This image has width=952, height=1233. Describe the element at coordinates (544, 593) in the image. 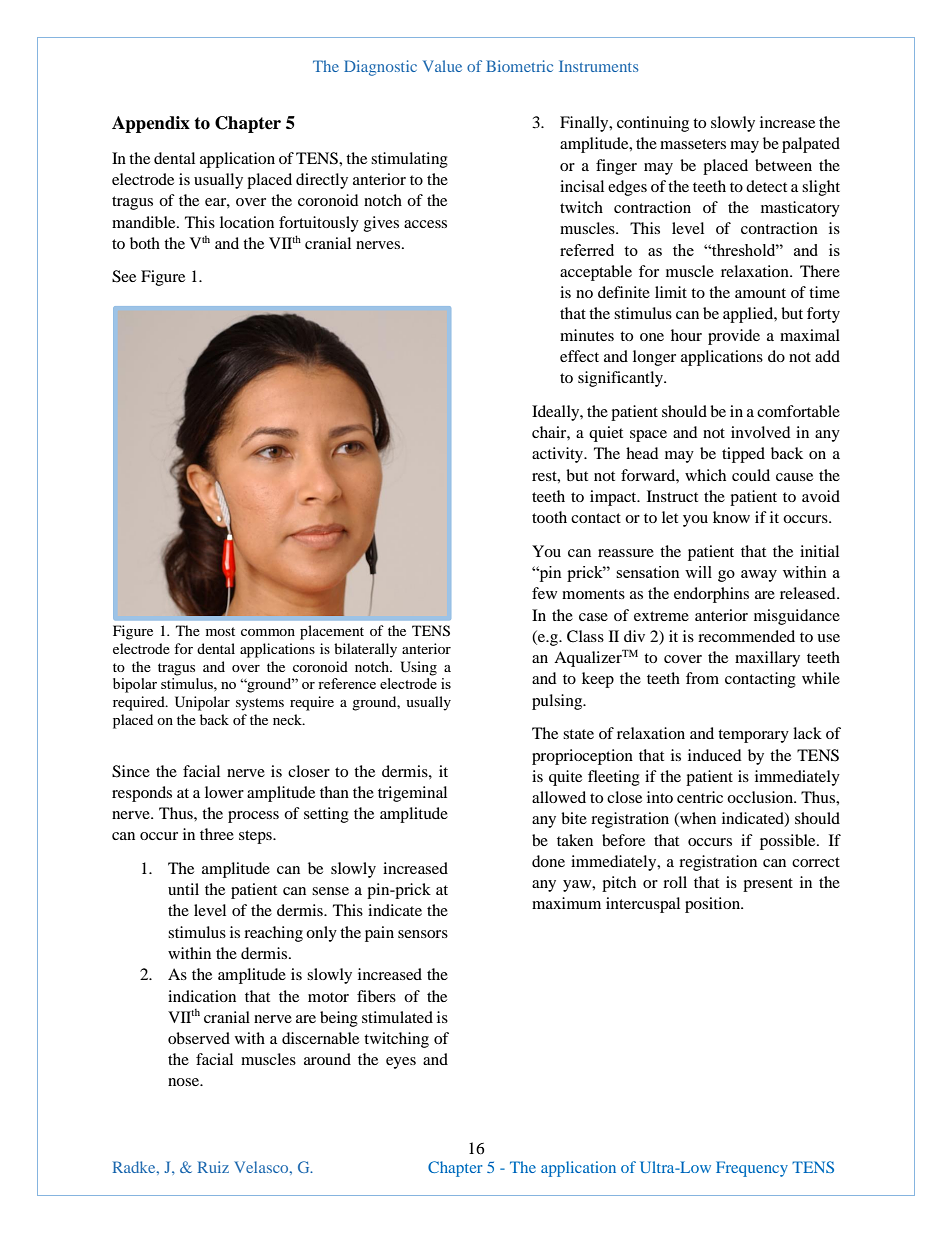

I see `few` at that location.
